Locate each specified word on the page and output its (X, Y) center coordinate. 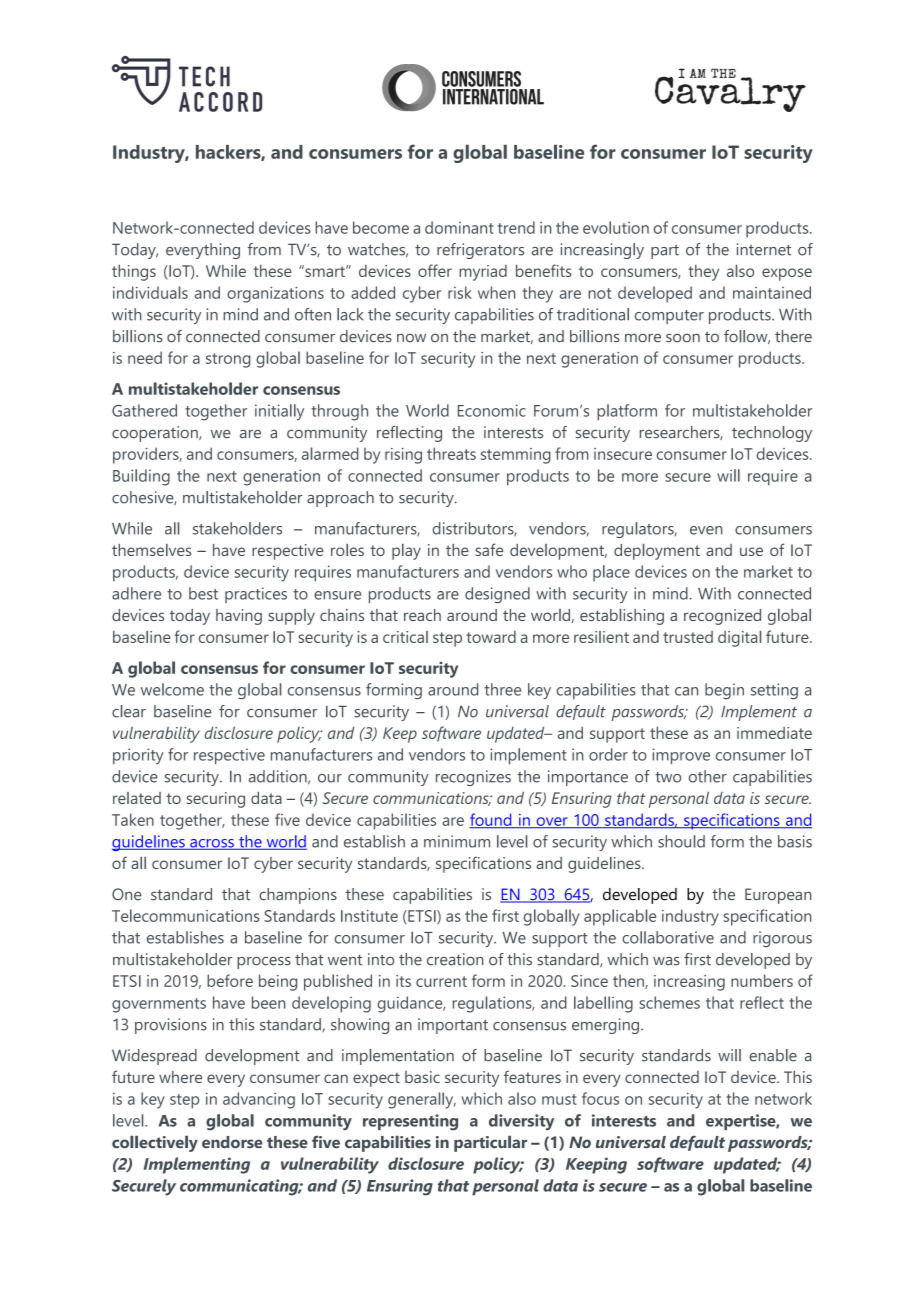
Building (141, 477)
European (778, 896)
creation (455, 959)
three (502, 689)
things (134, 272)
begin (724, 691)
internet (764, 249)
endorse (232, 1142)
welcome (172, 689)
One (127, 894)
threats (451, 453)
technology (772, 434)
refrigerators (480, 251)
